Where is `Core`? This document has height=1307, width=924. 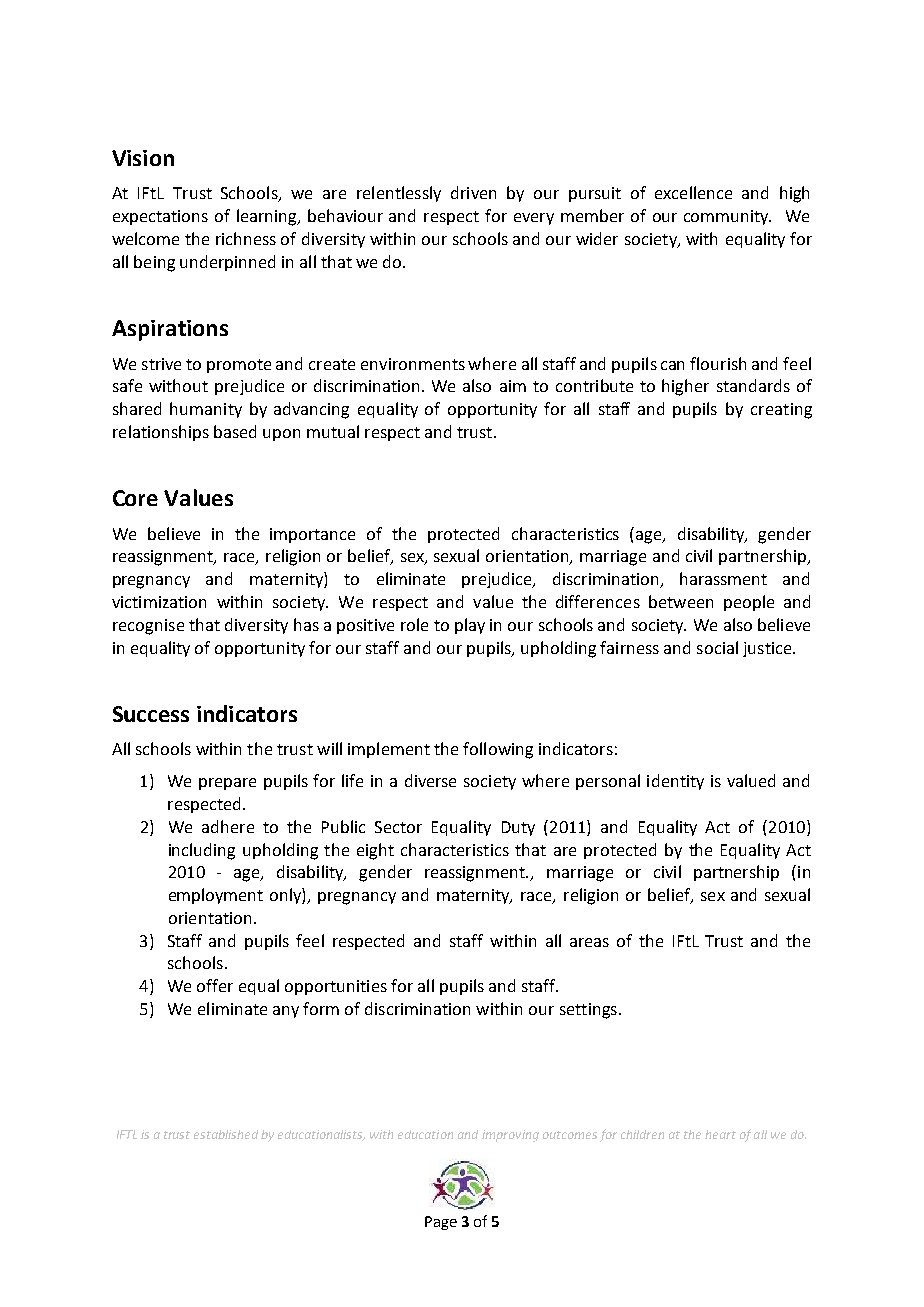
Core is located at coordinates (135, 498).
